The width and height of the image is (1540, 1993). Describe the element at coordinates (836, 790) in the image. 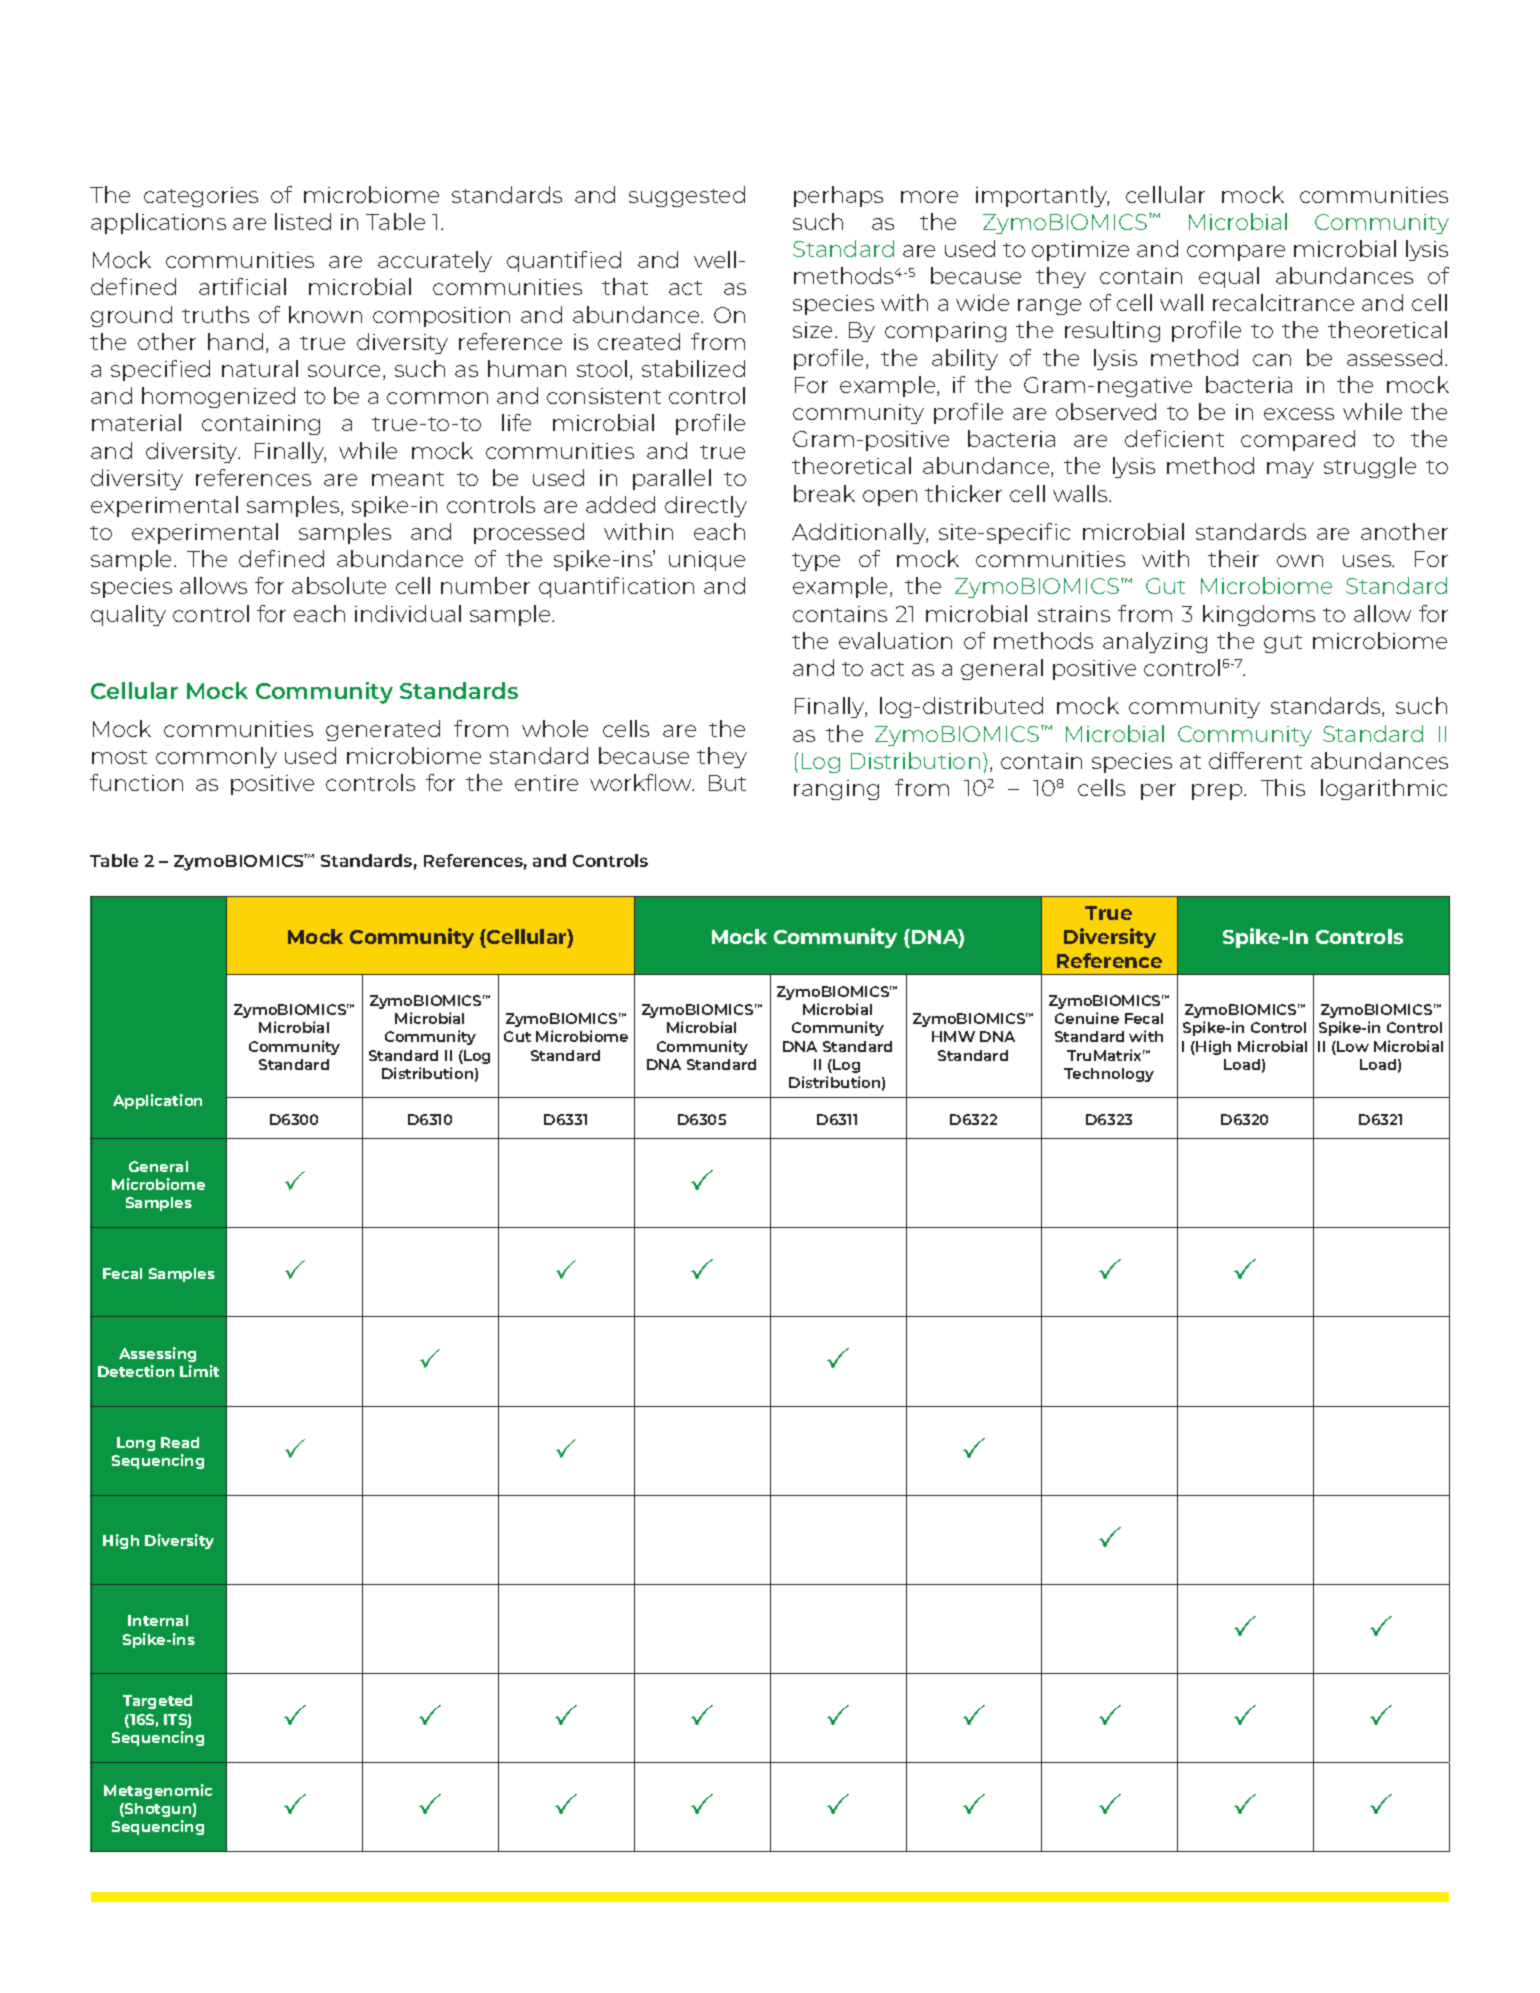

I see `ranging` at that location.
